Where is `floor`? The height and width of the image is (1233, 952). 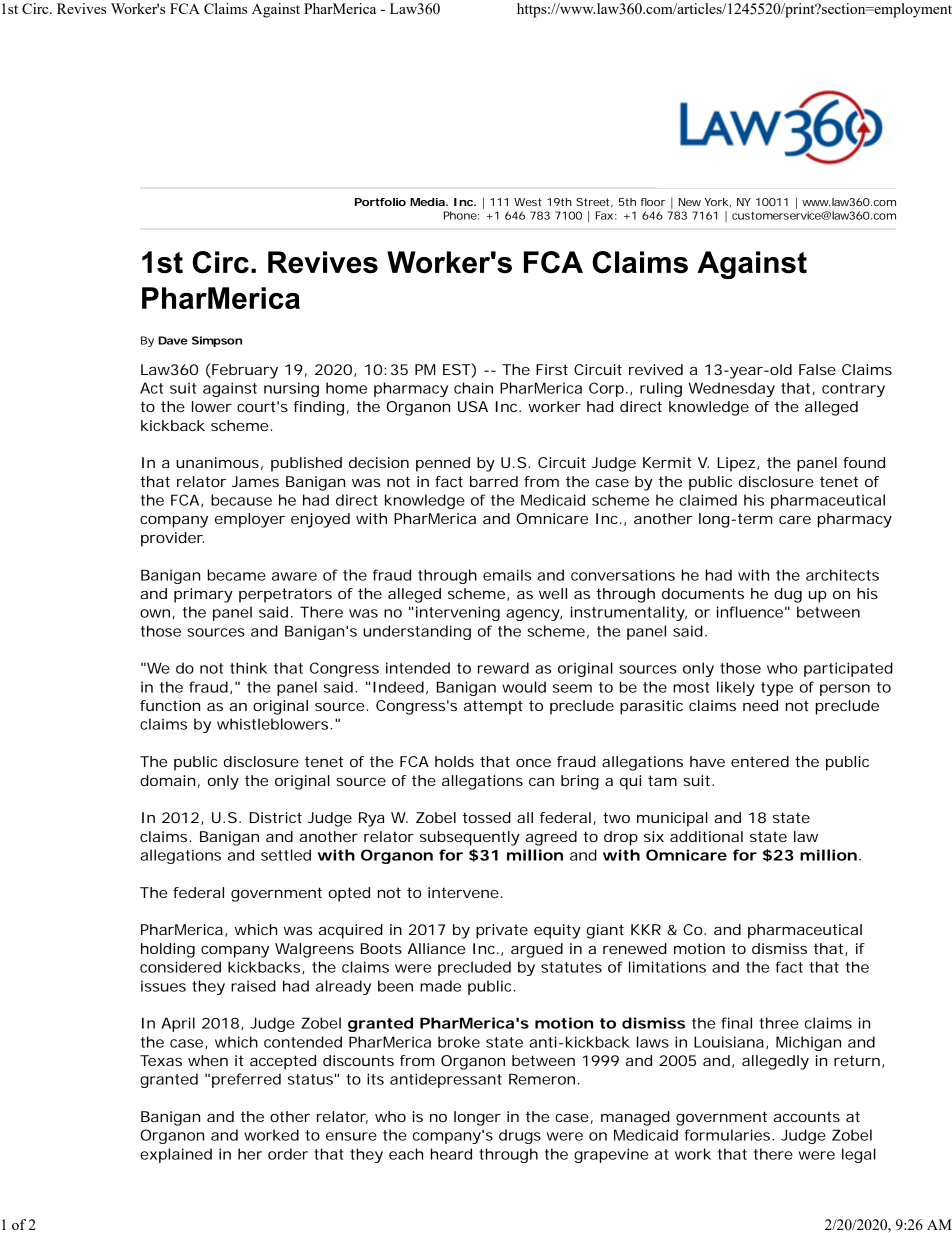
floor is located at coordinates (653, 202).
